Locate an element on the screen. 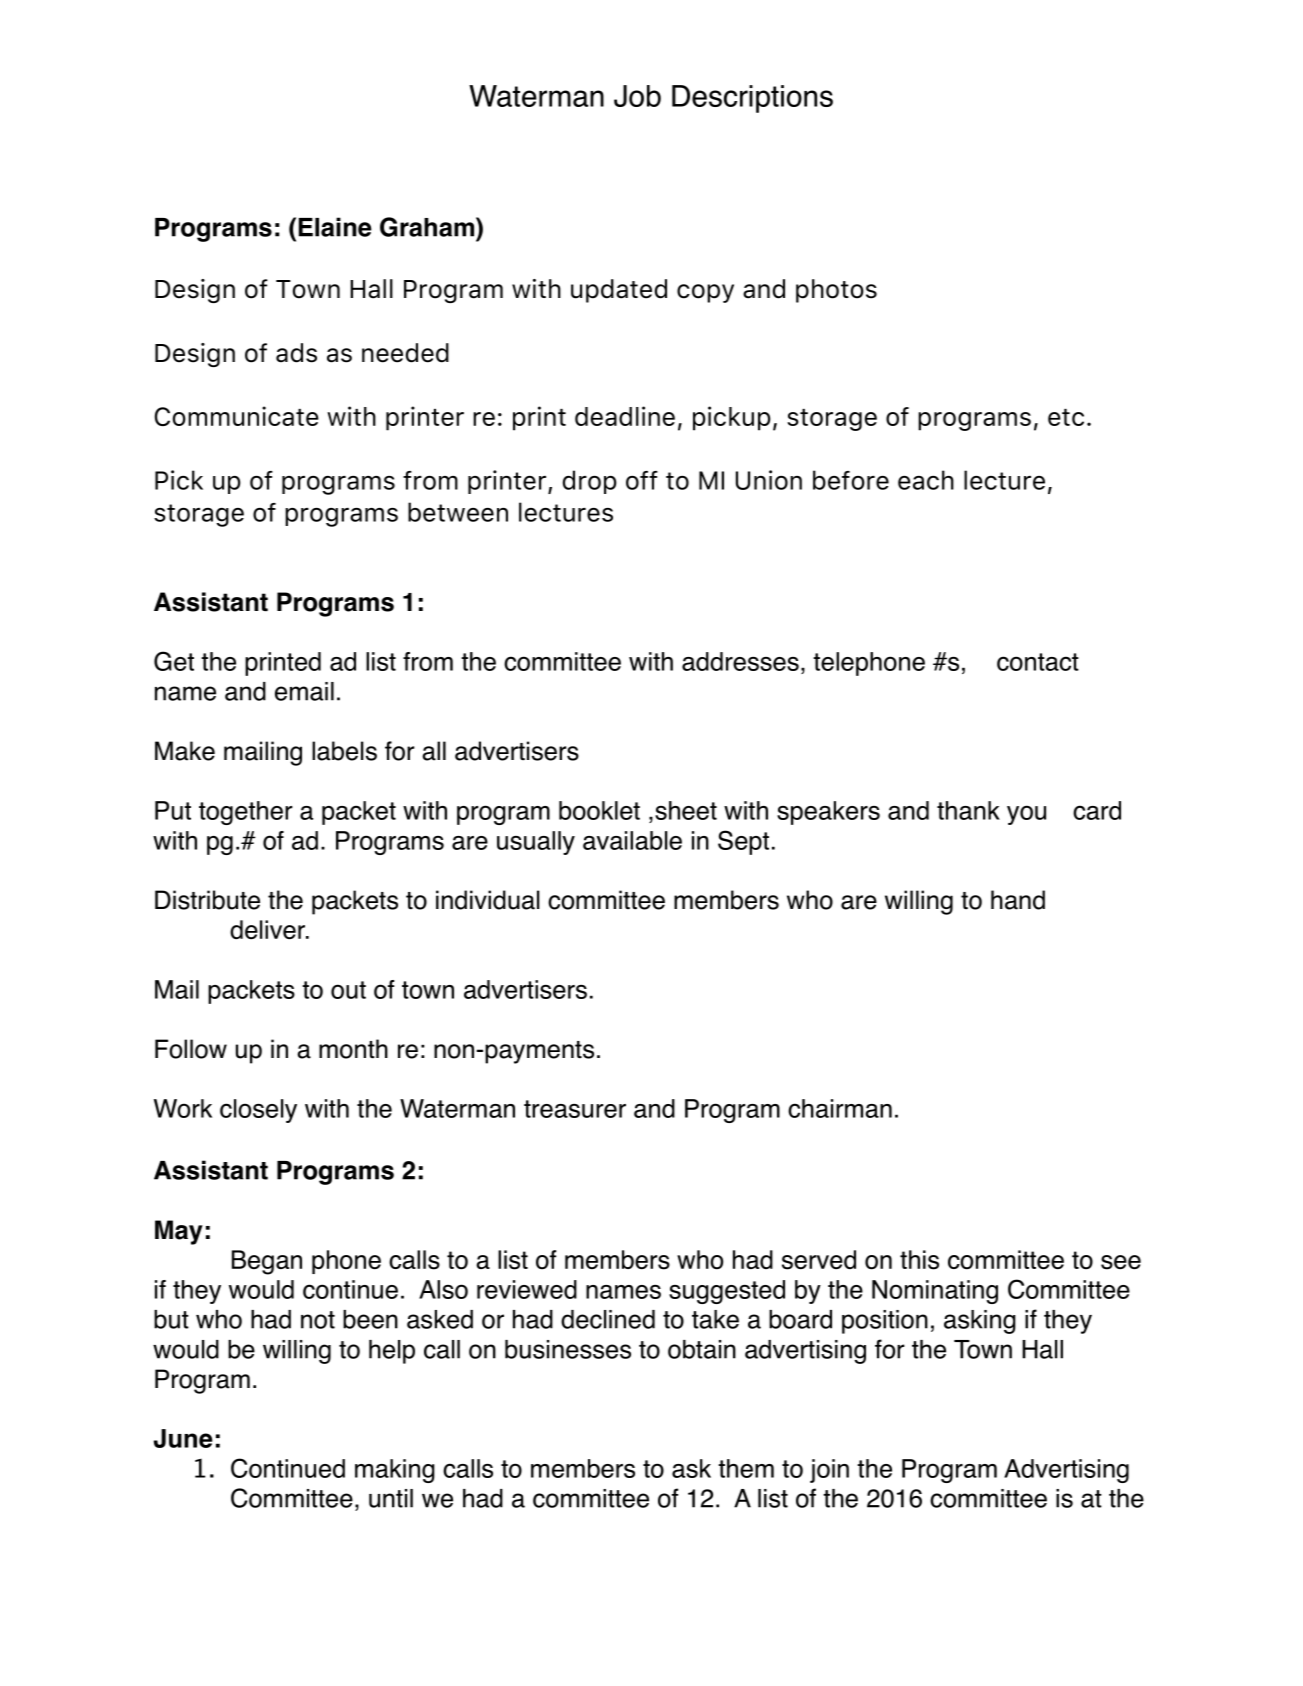  this is located at coordinates (919, 1260).
